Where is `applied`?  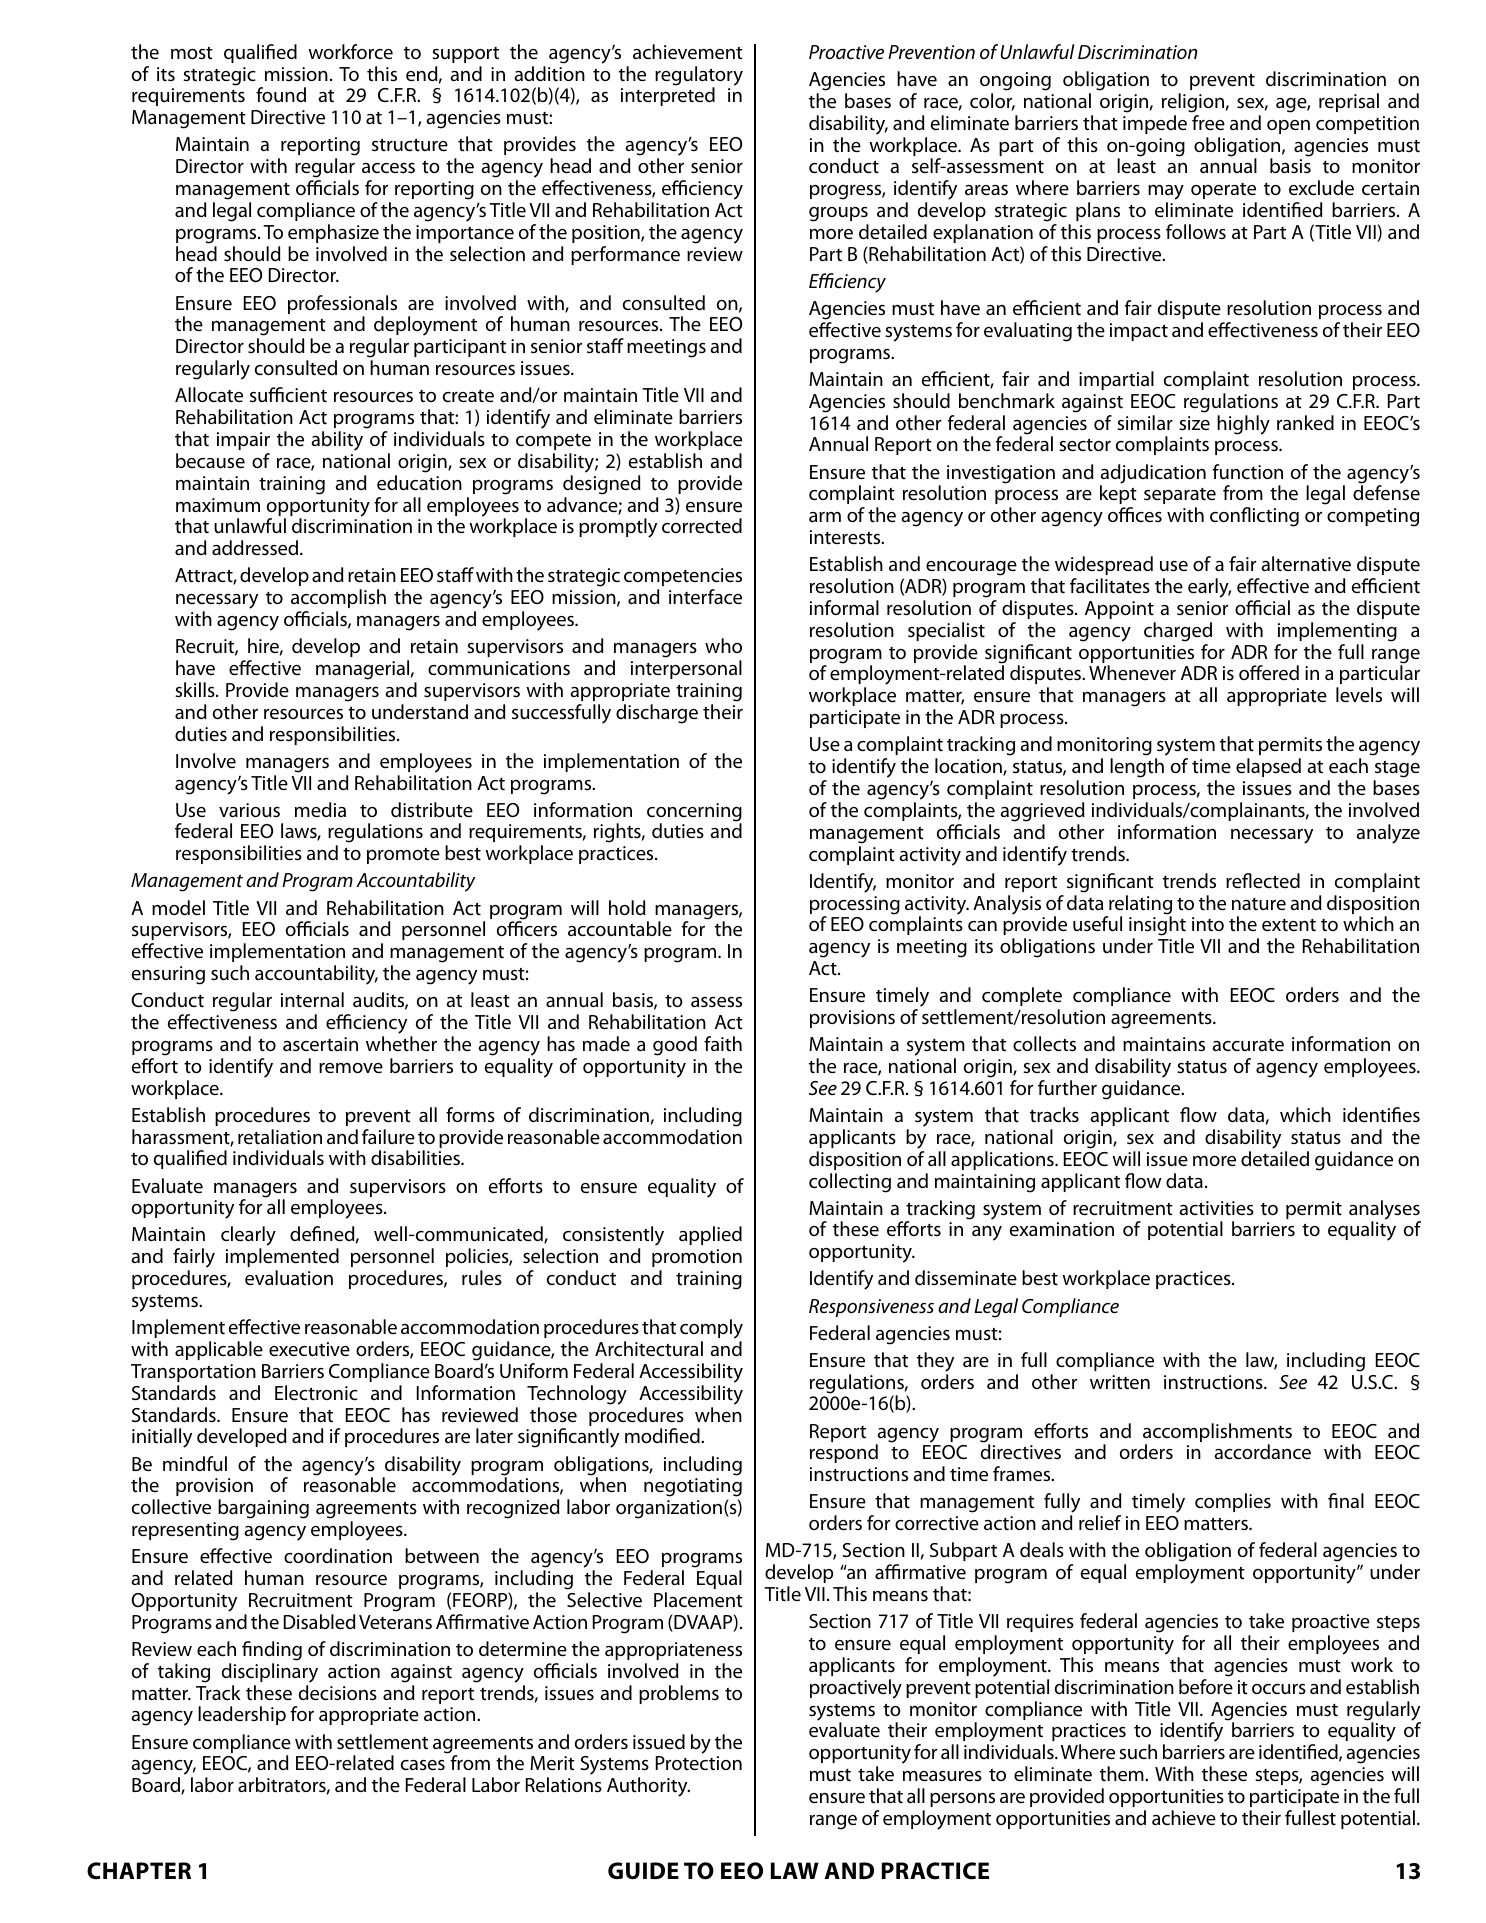 applied is located at coordinates (710, 1235).
